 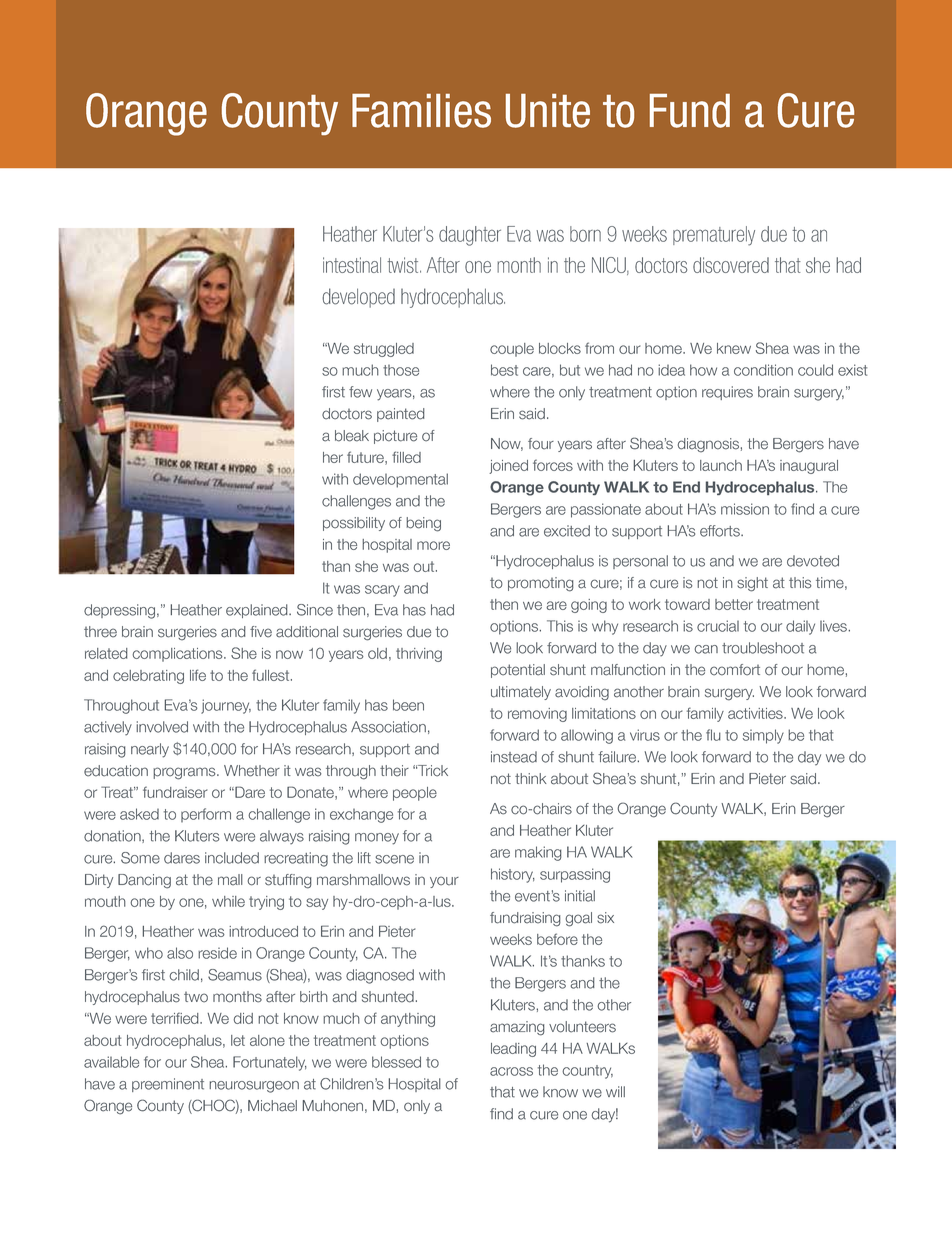 What do you see at coordinates (763, 370) in the screenshot?
I see `condition` at bounding box center [763, 370].
